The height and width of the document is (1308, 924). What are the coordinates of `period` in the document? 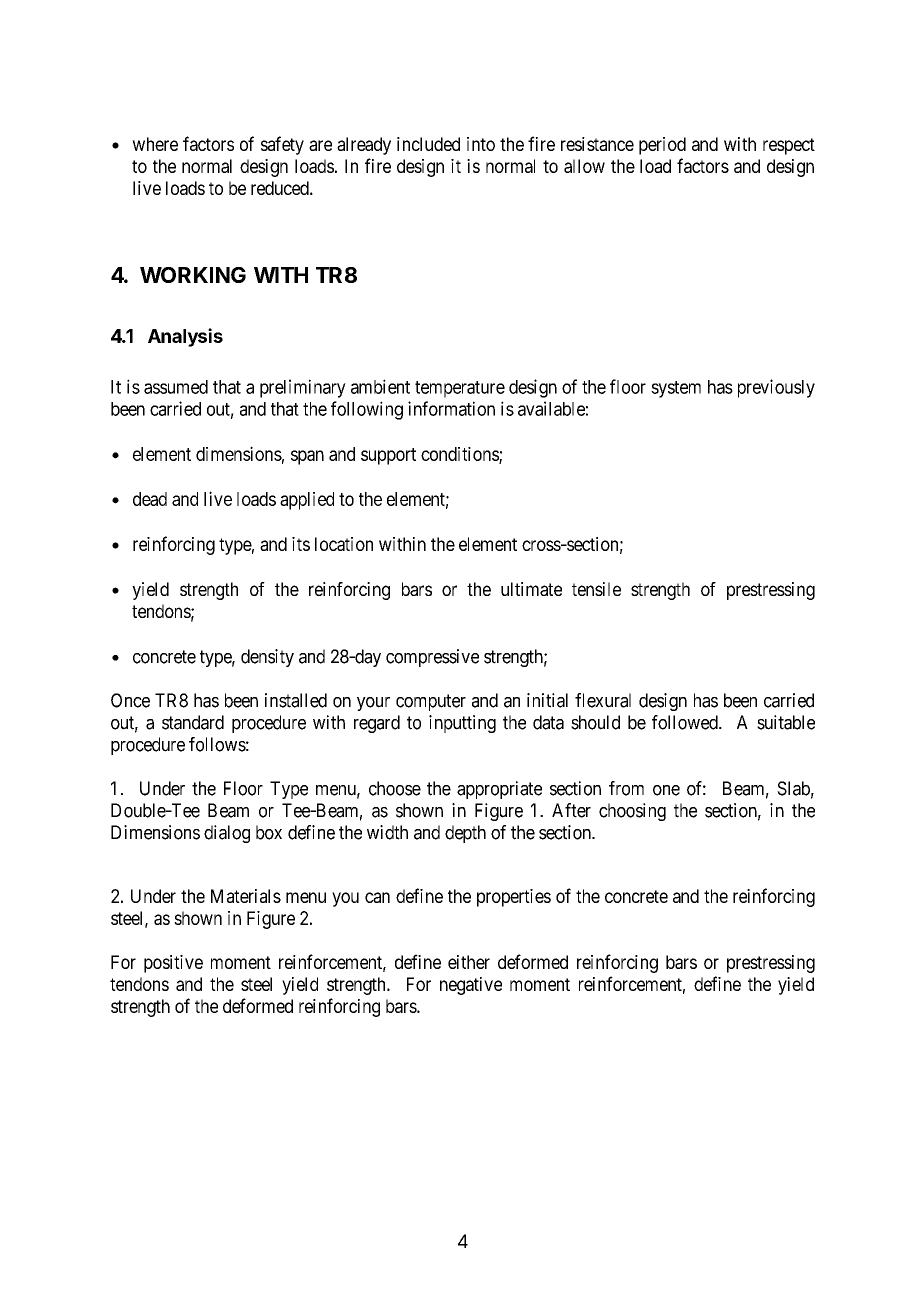 It's located at (662, 146).
